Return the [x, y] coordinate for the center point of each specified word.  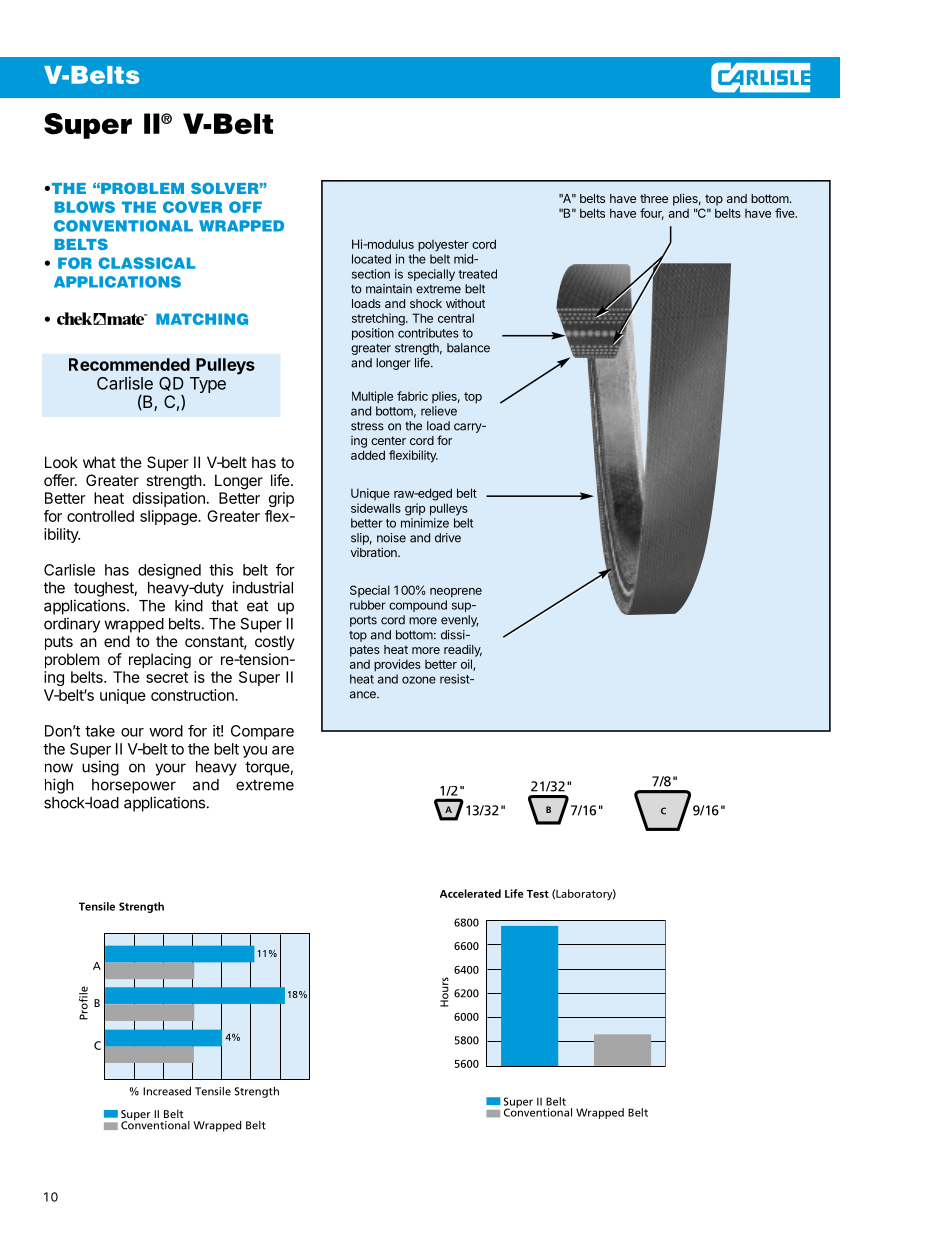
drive [448, 538]
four [652, 214]
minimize [425, 523]
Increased [167, 1091]
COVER [192, 207]
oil [467, 665]
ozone [419, 680]
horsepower [134, 786]
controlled [100, 516]
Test [538, 894]
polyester [443, 246]
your [170, 769]
